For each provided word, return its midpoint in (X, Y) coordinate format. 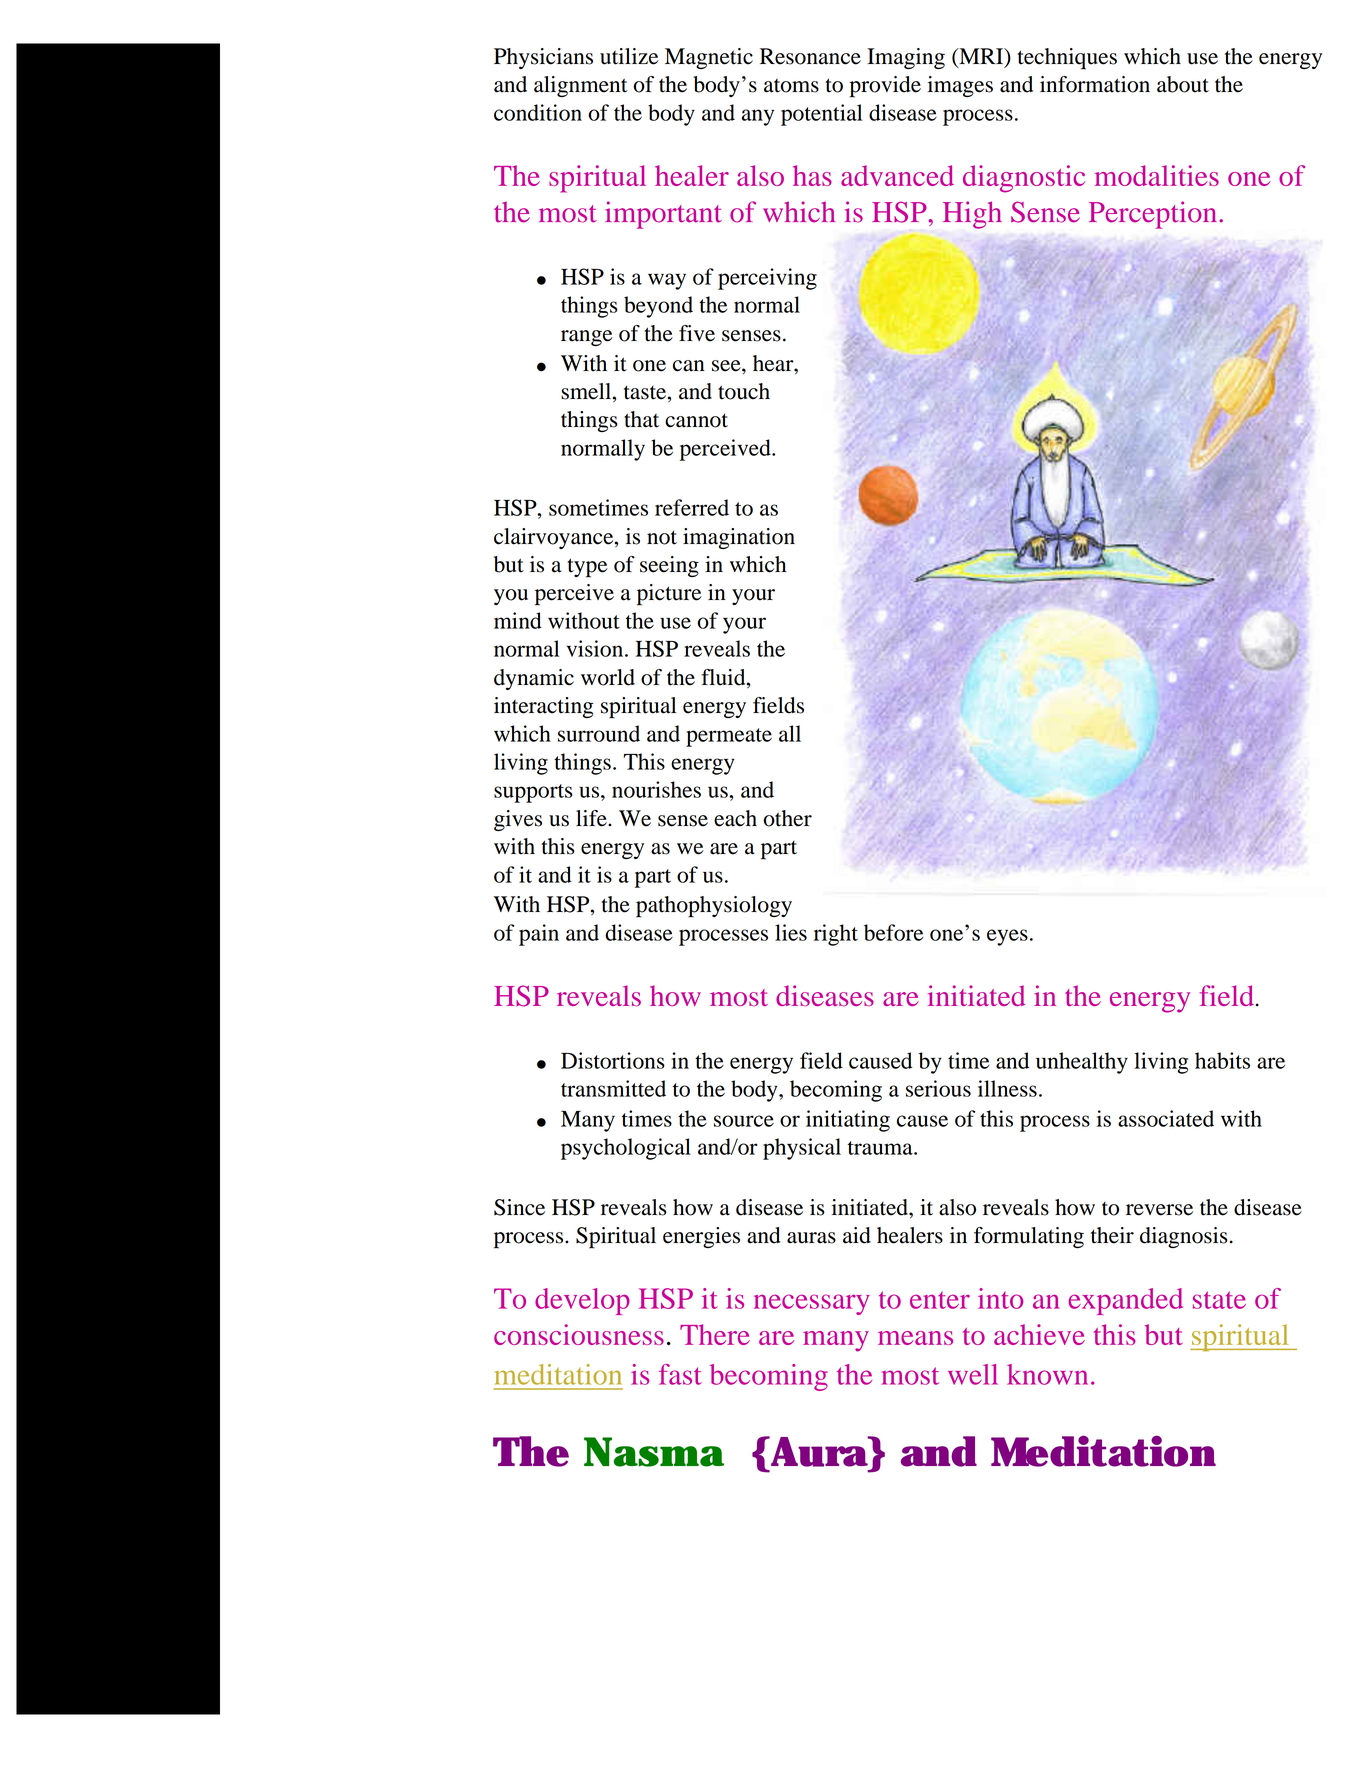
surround (599, 733)
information (1095, 84)
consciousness (579, 1334)
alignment (581, 86)
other (787, 818)
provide (885, 87)
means (915, 1338)
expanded (1126, 1301)
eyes (1007, 937)
